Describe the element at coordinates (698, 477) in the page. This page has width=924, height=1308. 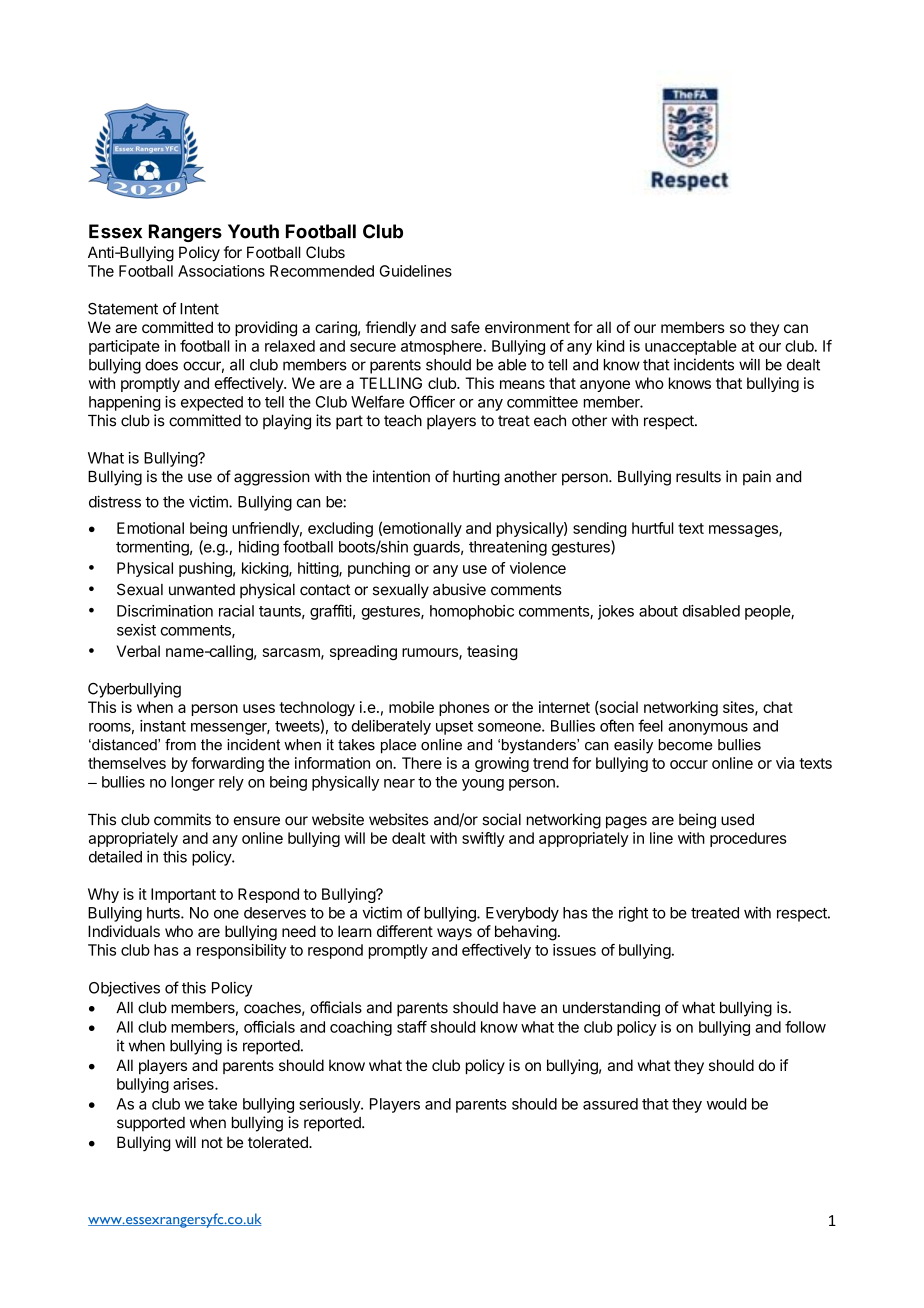
I see `results` at that location.
